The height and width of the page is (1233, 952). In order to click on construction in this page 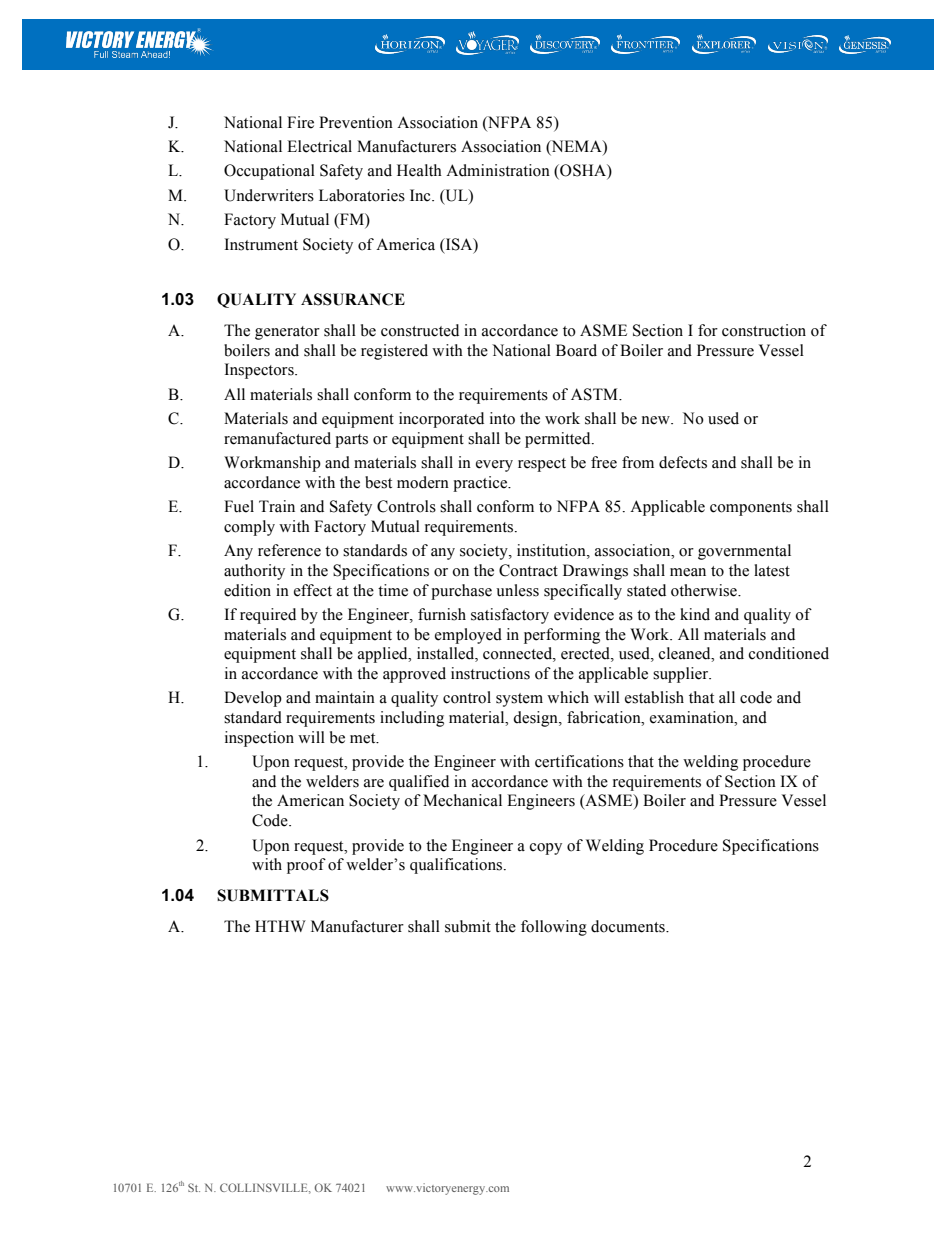, I will do `click(764, 330)`.
